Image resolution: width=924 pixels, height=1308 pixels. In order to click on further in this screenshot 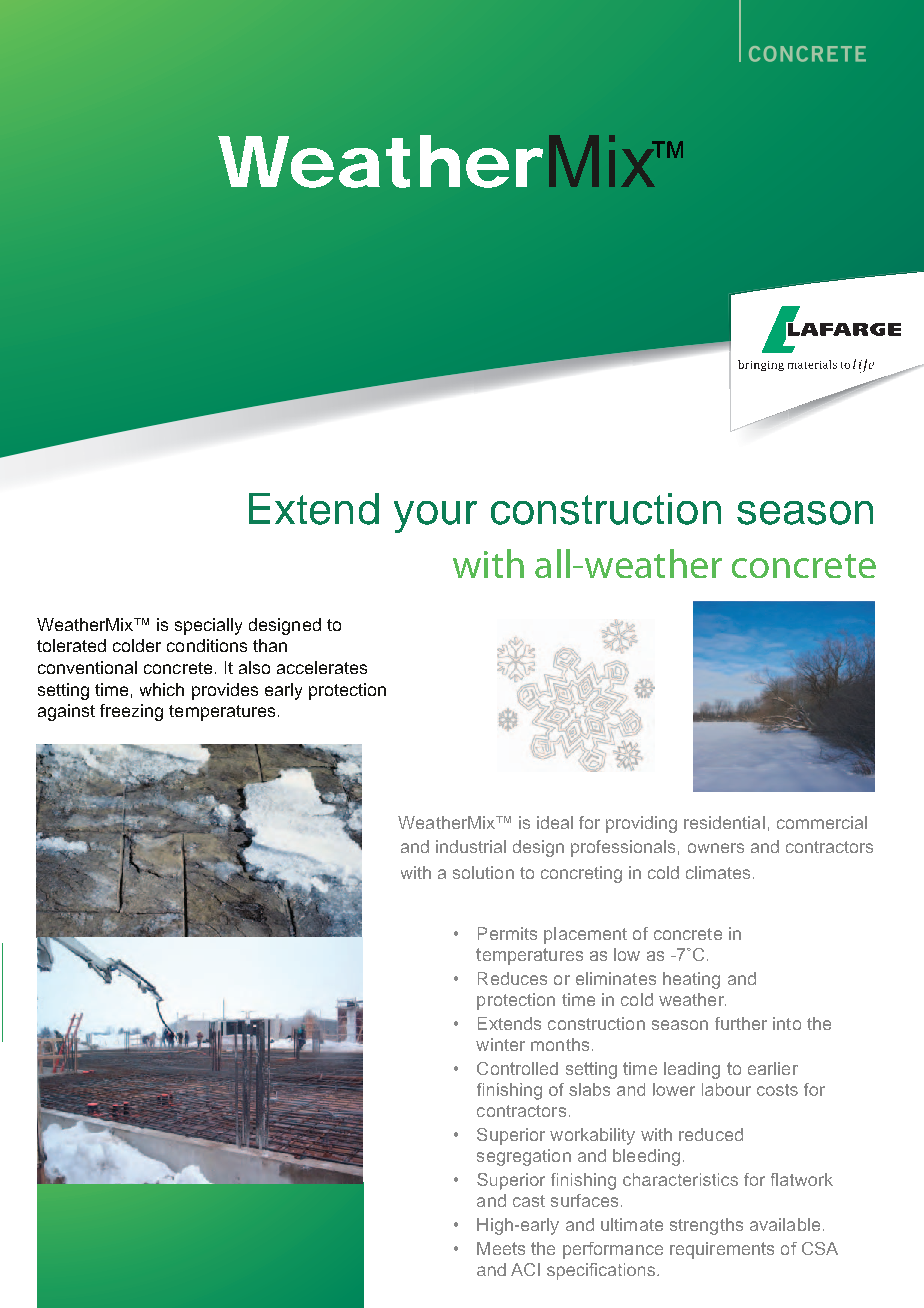, I will do `click(741, 1023)`.
